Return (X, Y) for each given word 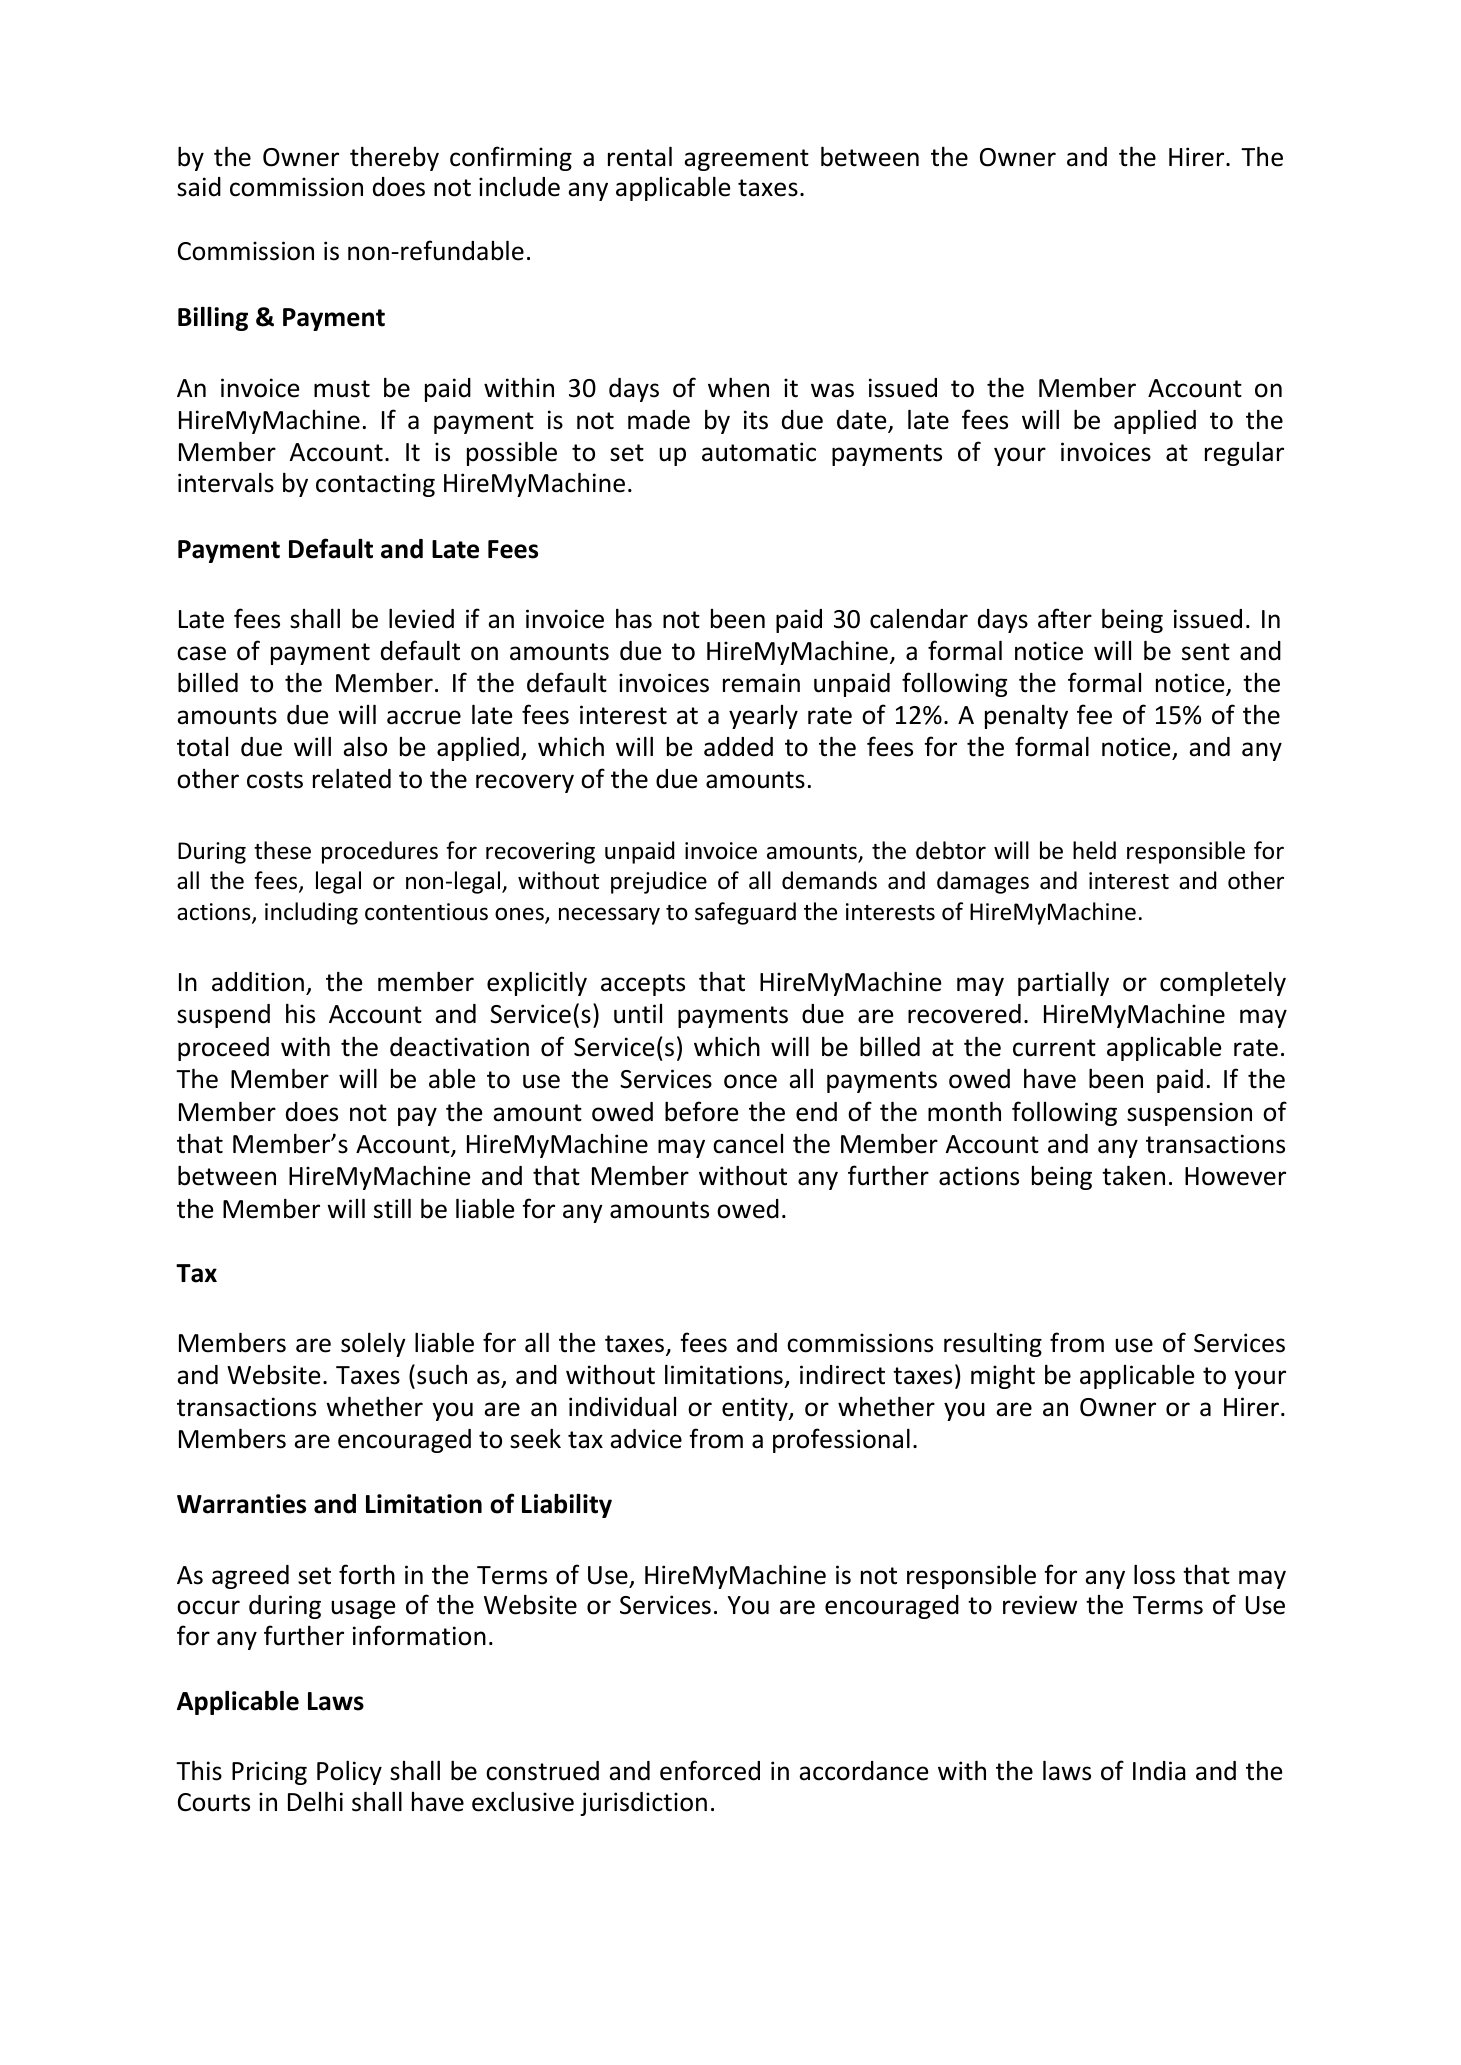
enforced (710, 1770)
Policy (349, 1772)
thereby (394, 158)
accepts (643, 985)
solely (373, 1344)
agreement (746, 160)
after (1065, 618)
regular (1244, 454)
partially (1063, 983)
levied (421, 618)
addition (258, 982)
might (1003, 1376)
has (634, 618)
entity (756, 1409)
